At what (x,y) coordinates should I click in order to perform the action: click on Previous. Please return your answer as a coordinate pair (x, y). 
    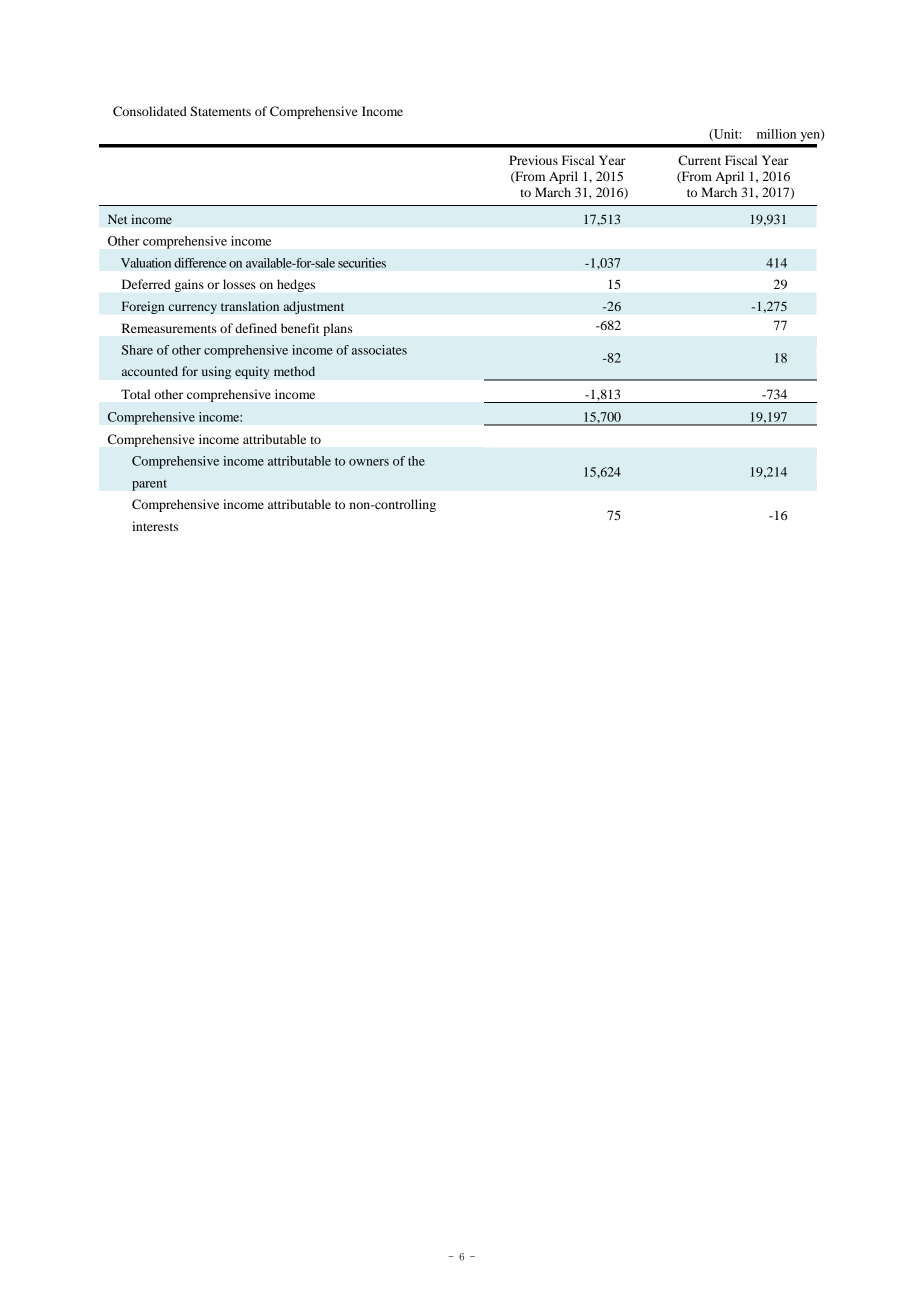
    Looking at the image, I should click on (533, 160).
